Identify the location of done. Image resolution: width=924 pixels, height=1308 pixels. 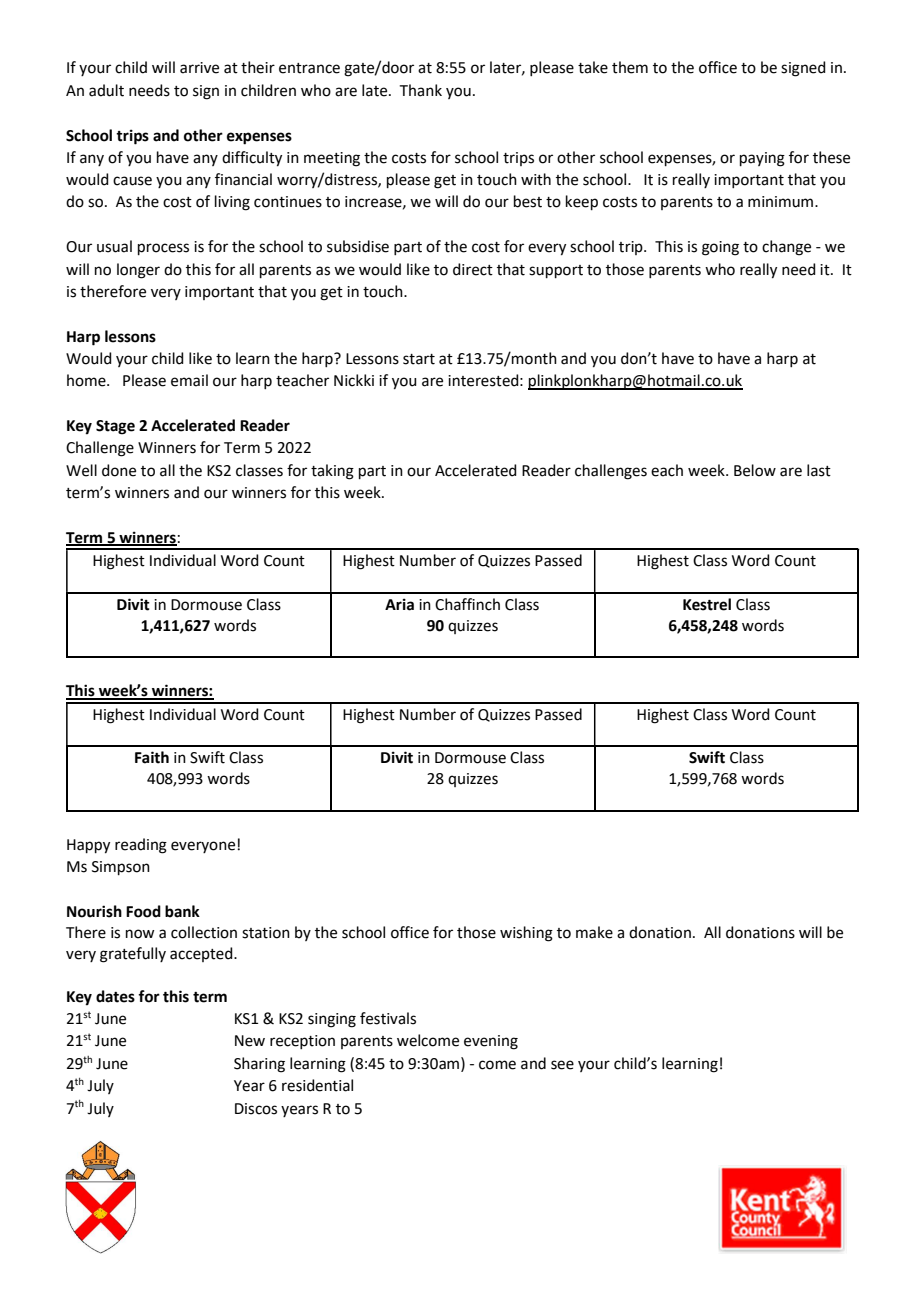
(119, 470).
